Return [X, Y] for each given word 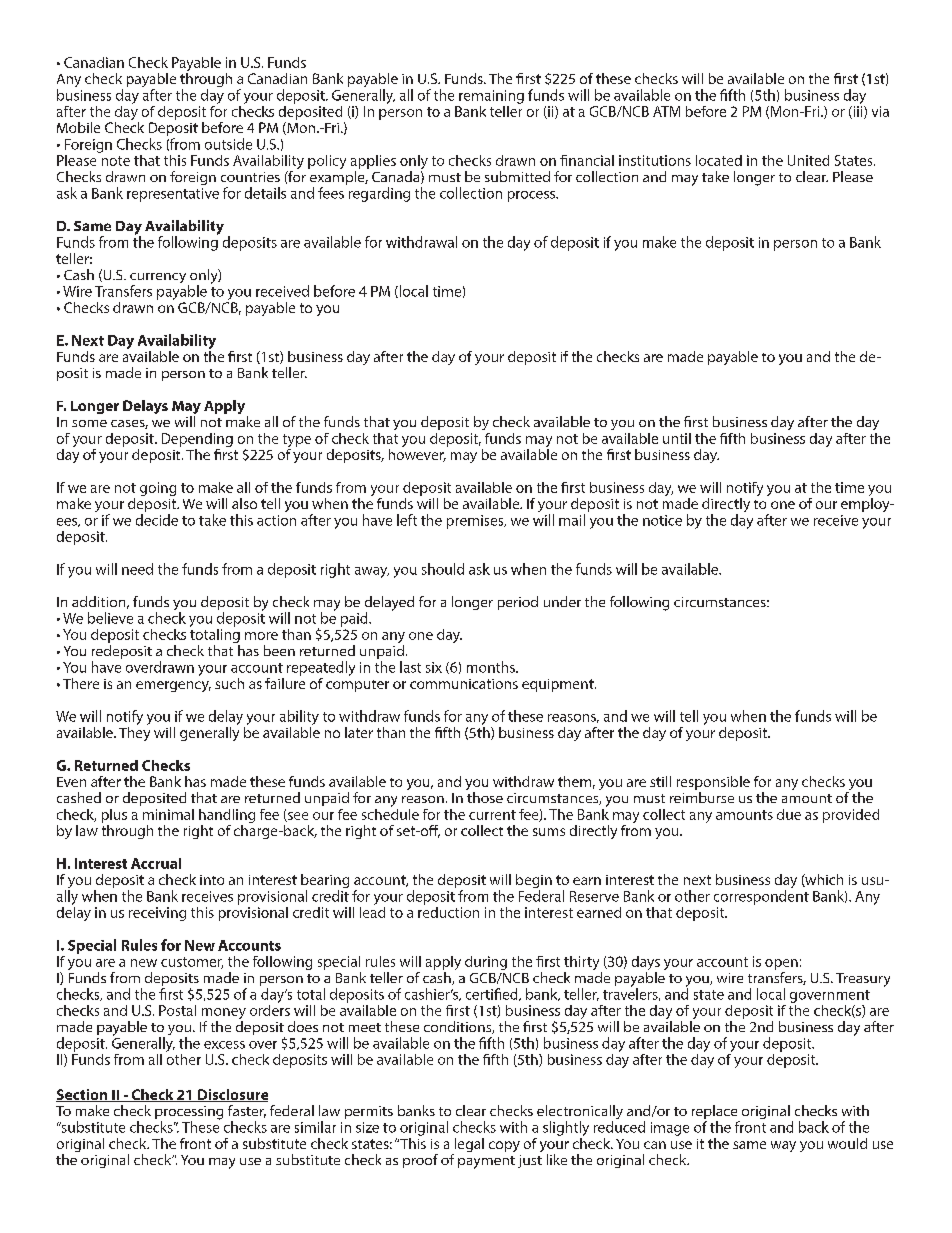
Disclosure [231, 1095]
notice [662, 520]
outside [228, 144]
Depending [197, 440]
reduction [448, 911]
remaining [491, 97]
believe [110, 618]
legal [468, 1146]
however [417, 454]
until [677, 438]
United [808, 160]
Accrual [156, 863]
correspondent [761, 897]
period [518, 603]
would [847, 1143]
